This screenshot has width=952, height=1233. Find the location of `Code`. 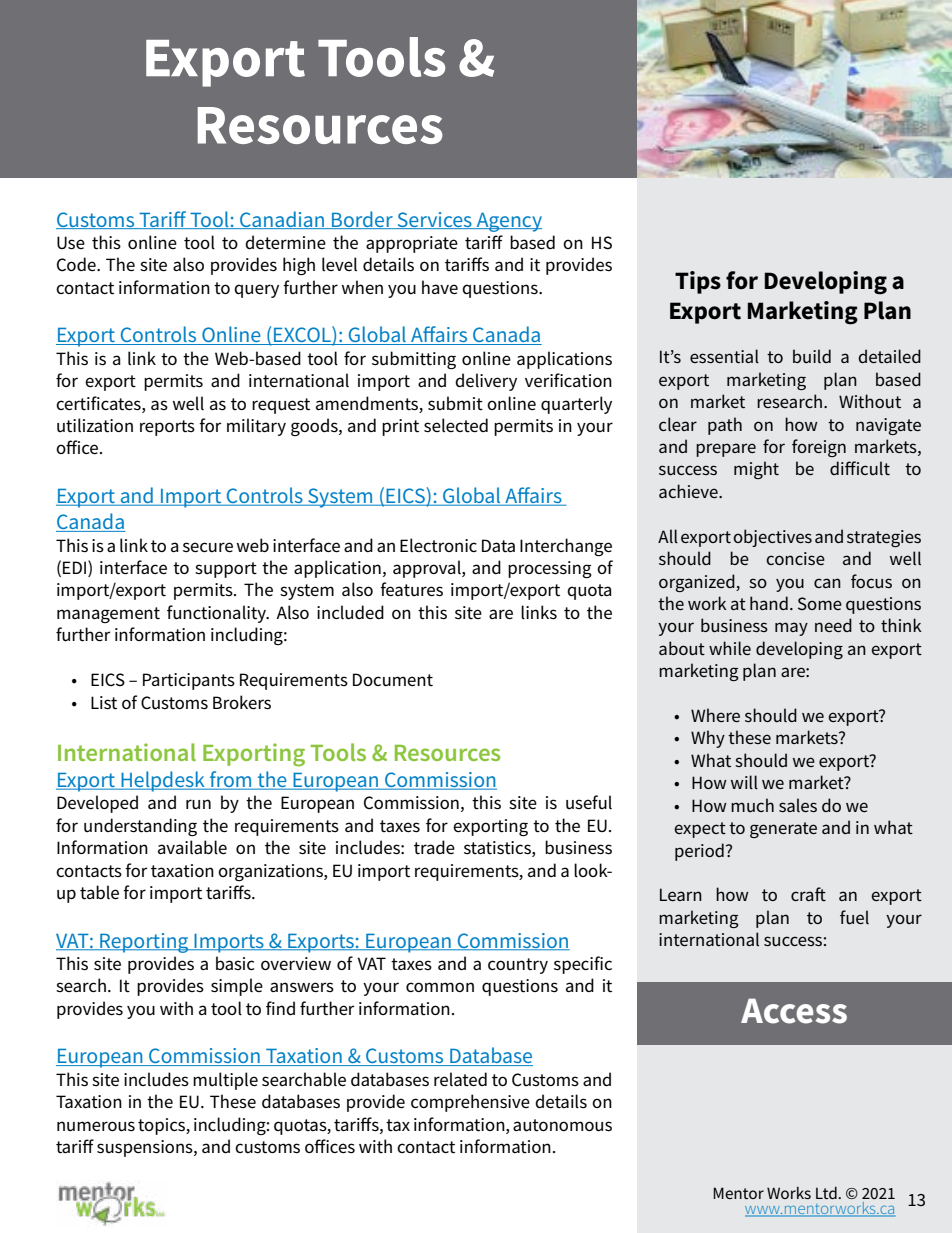

Code is located at coordinates (77, 264).
